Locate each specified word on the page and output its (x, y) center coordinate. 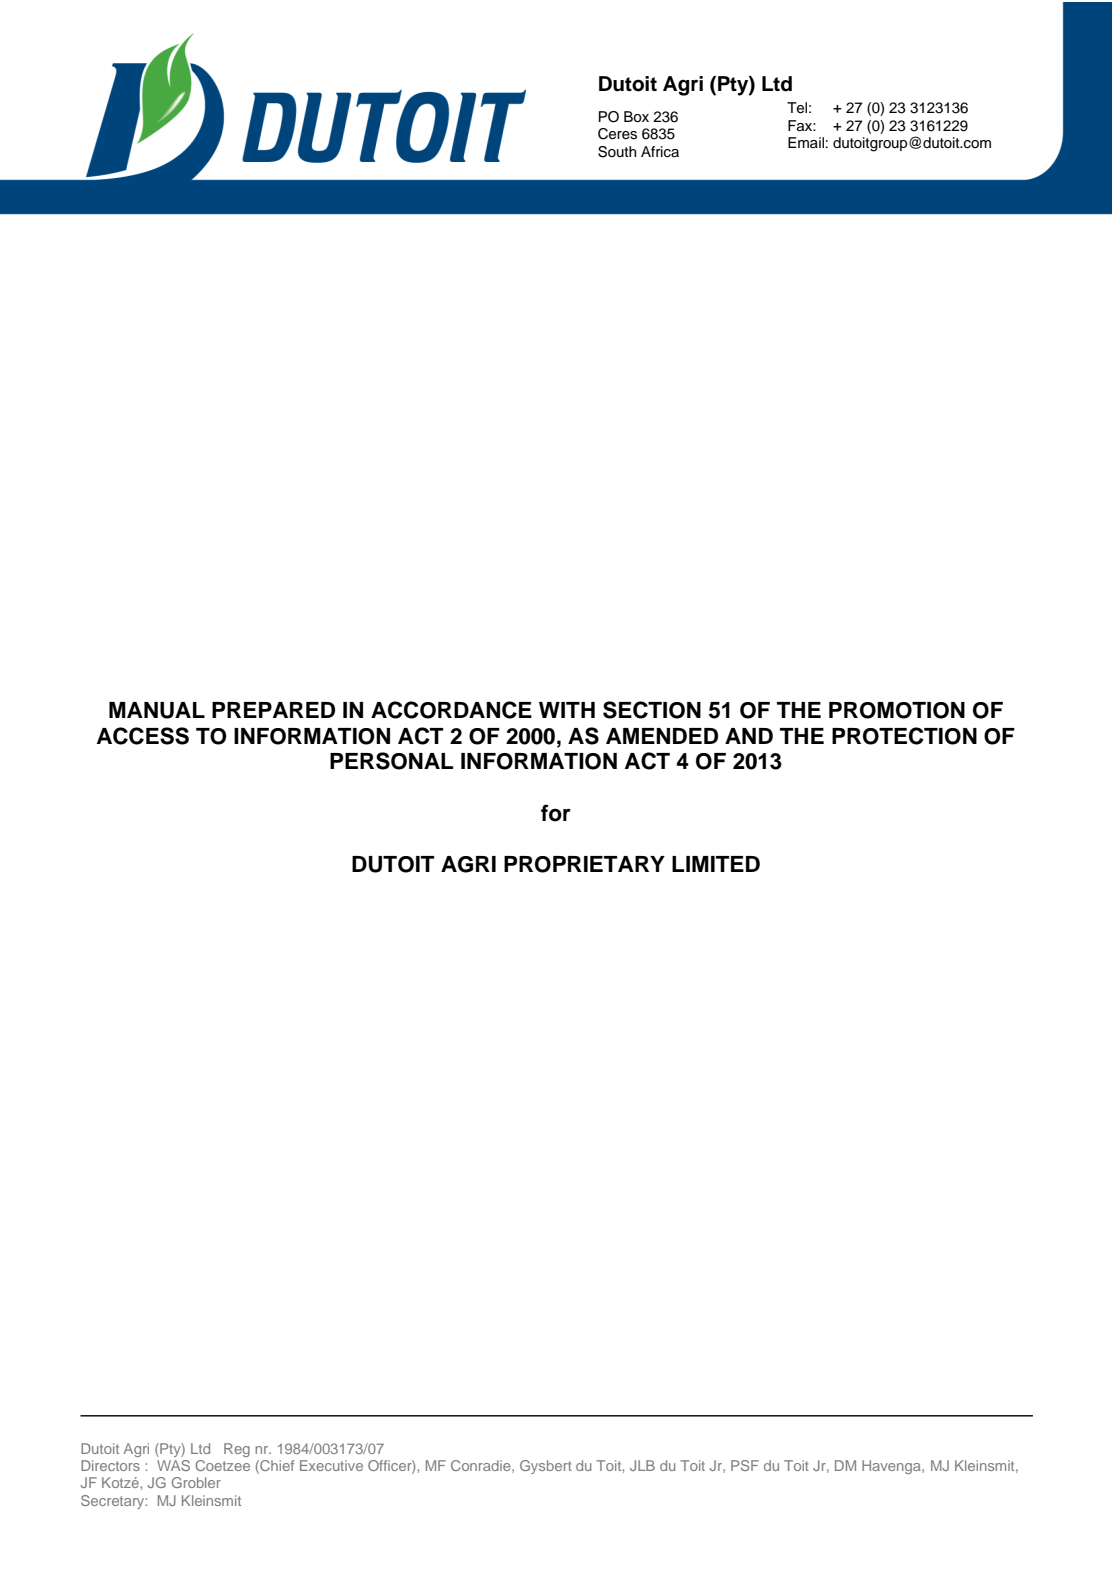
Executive (331, 1465)
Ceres (617, 134)
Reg (237, 1450)
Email (806, 142)
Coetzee (223, 1465)
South (617, 152)
